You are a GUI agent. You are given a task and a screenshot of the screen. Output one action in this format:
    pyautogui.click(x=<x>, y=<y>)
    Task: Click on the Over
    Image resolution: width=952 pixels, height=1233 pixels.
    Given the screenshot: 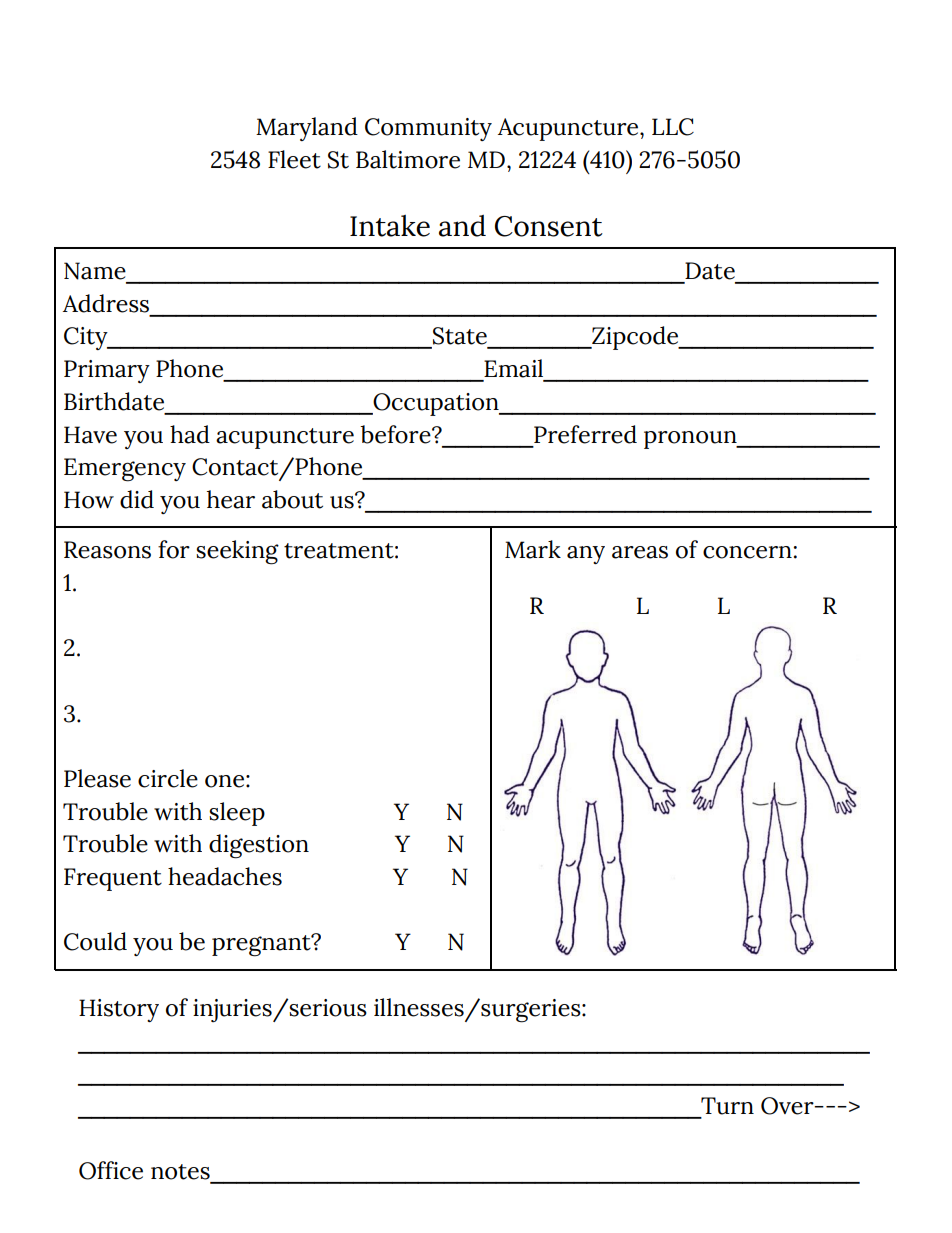 What is the action you would take?
    pyautogui.click(x=788, y=1106)
